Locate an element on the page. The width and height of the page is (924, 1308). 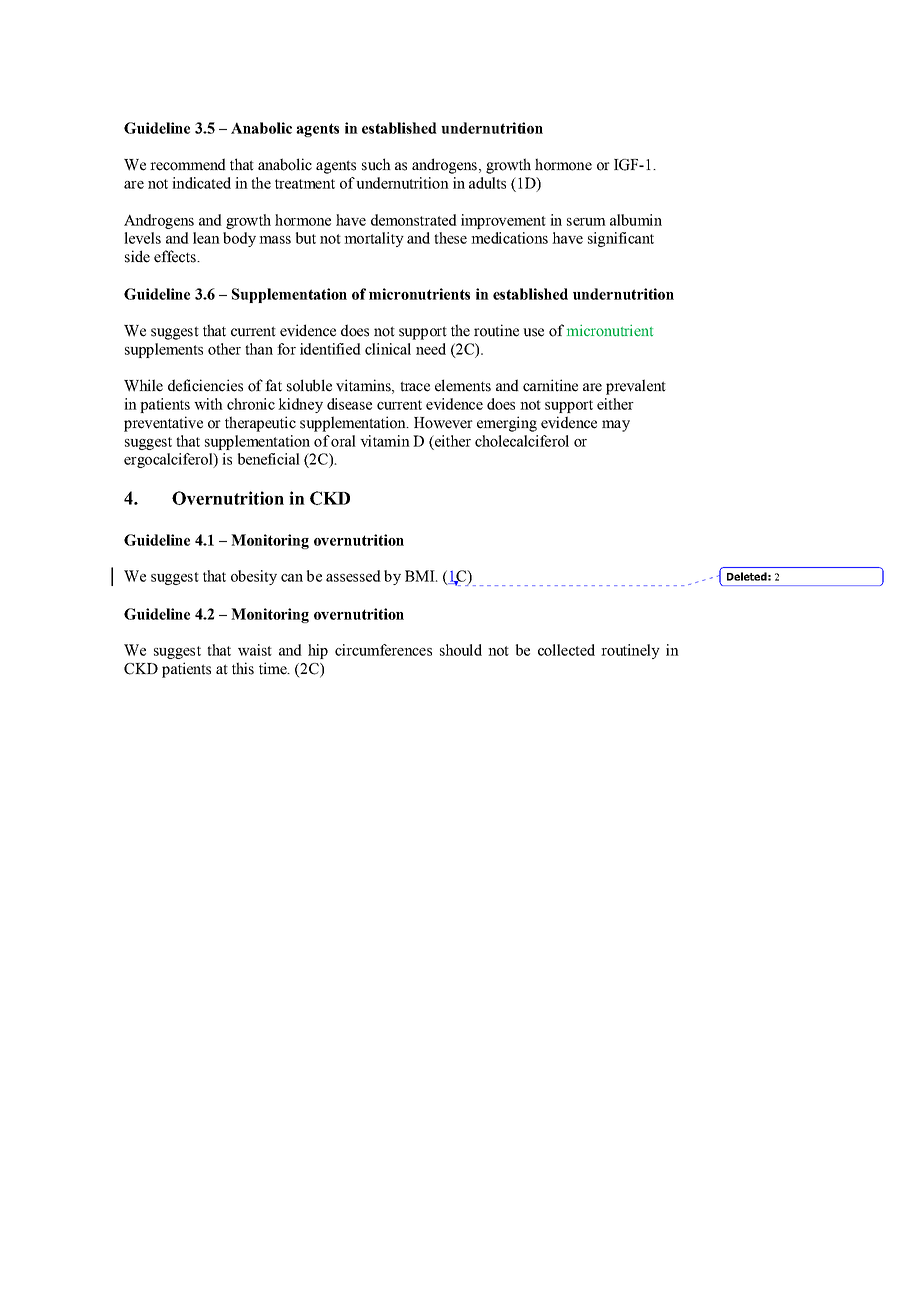
this is located at coordinates (243, 668).
